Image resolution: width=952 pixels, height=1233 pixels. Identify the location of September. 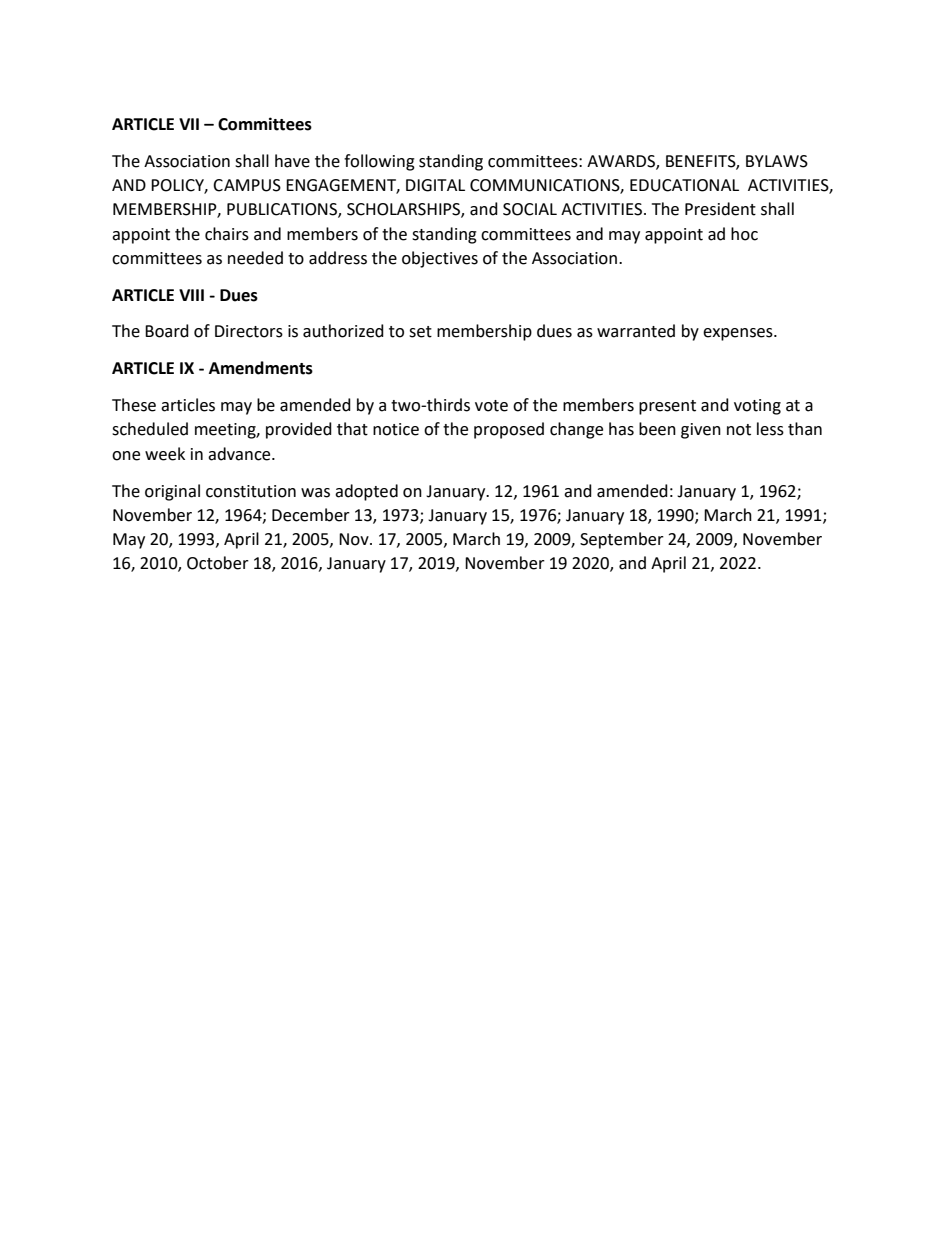
(622, 540).
